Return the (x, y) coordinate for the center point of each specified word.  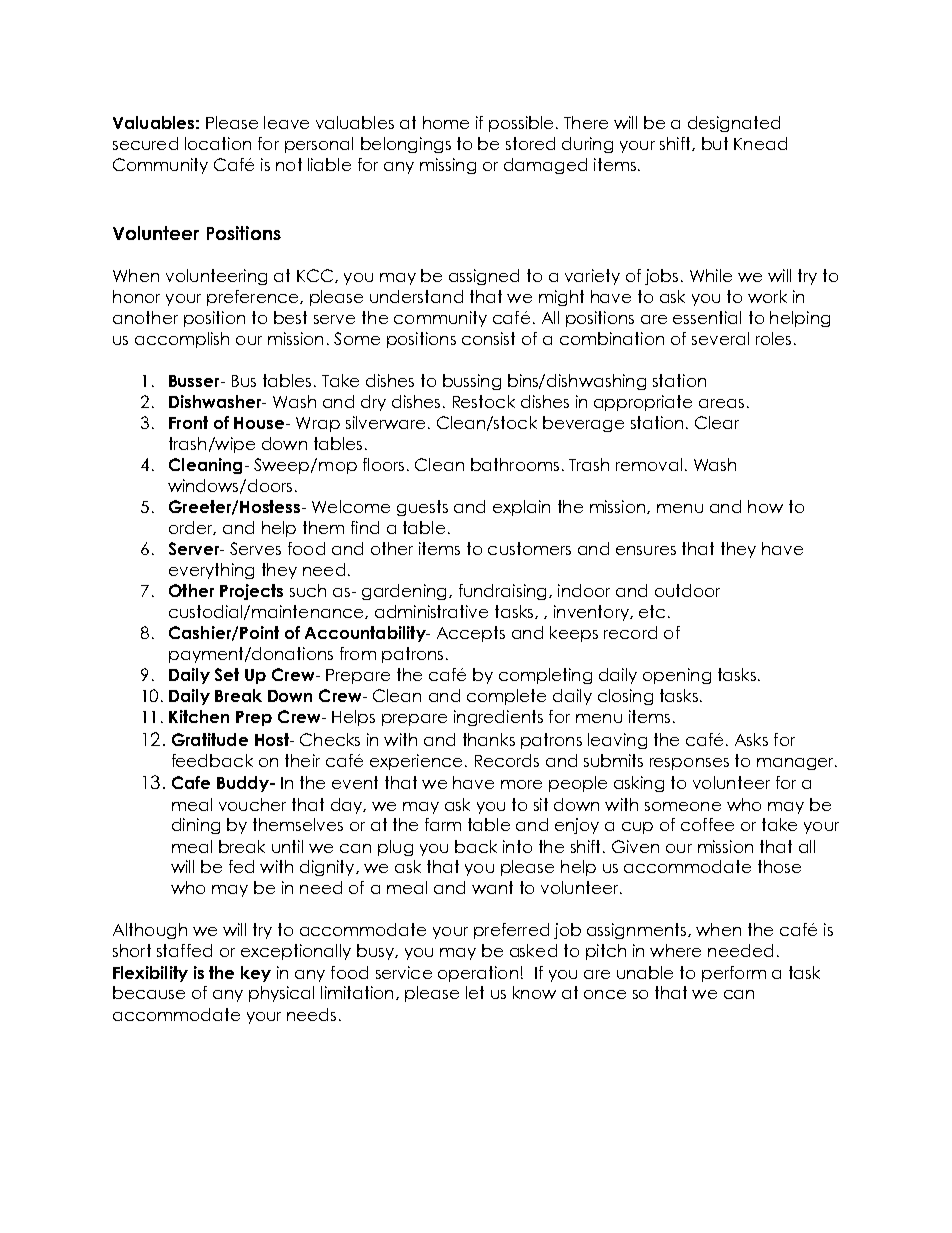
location (218, 143)
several (720, 338)
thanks (489, 739)
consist (488, 338)
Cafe (191, 782)
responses (689, 764)
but (715, 143)
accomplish (182, 340)
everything (211, 571)
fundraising (502, 592)
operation (478, 974)
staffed (184, 950)
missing (448, 166)
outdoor (687, 590)
